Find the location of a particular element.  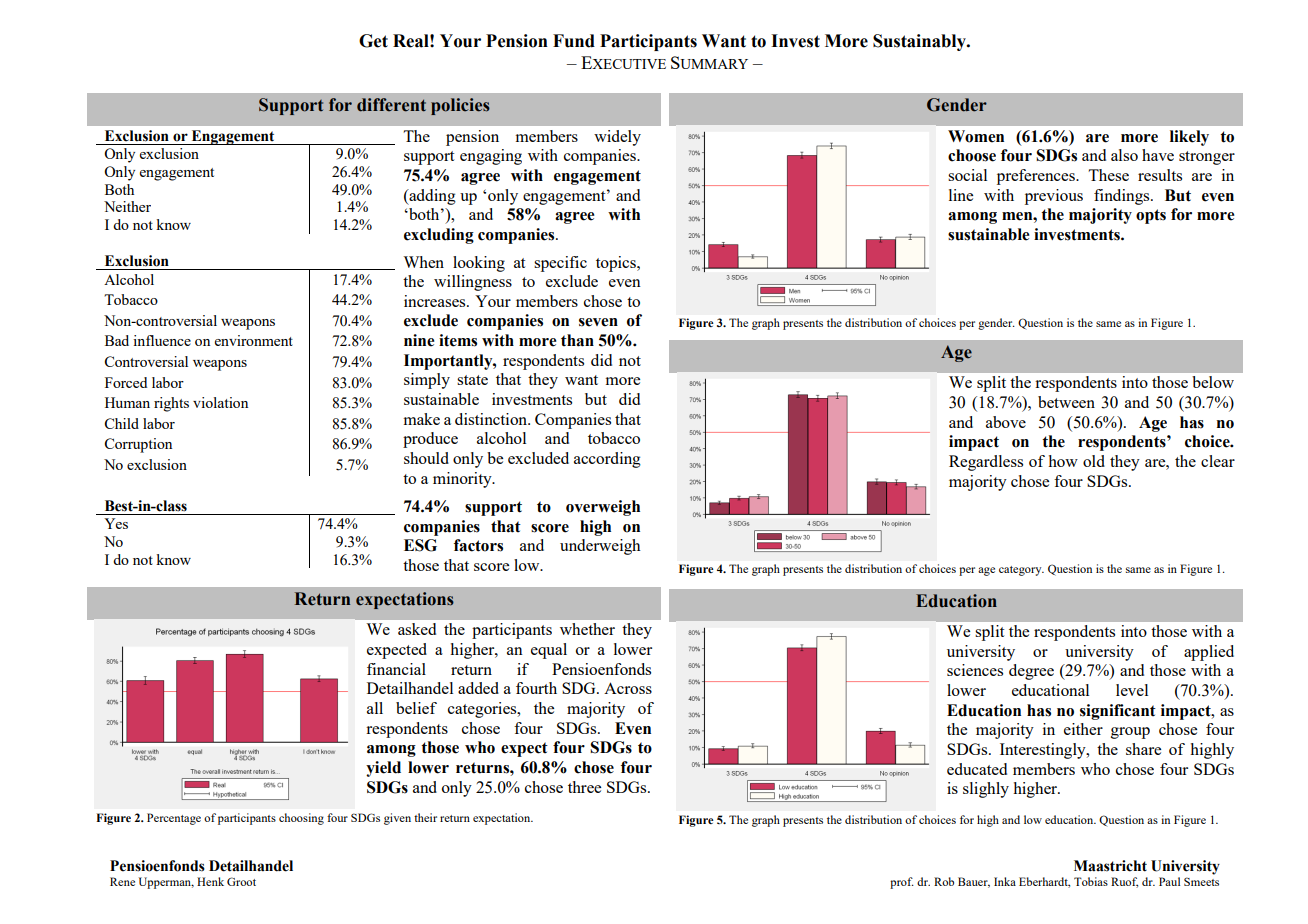

three is located at coordinates (584, 787).
